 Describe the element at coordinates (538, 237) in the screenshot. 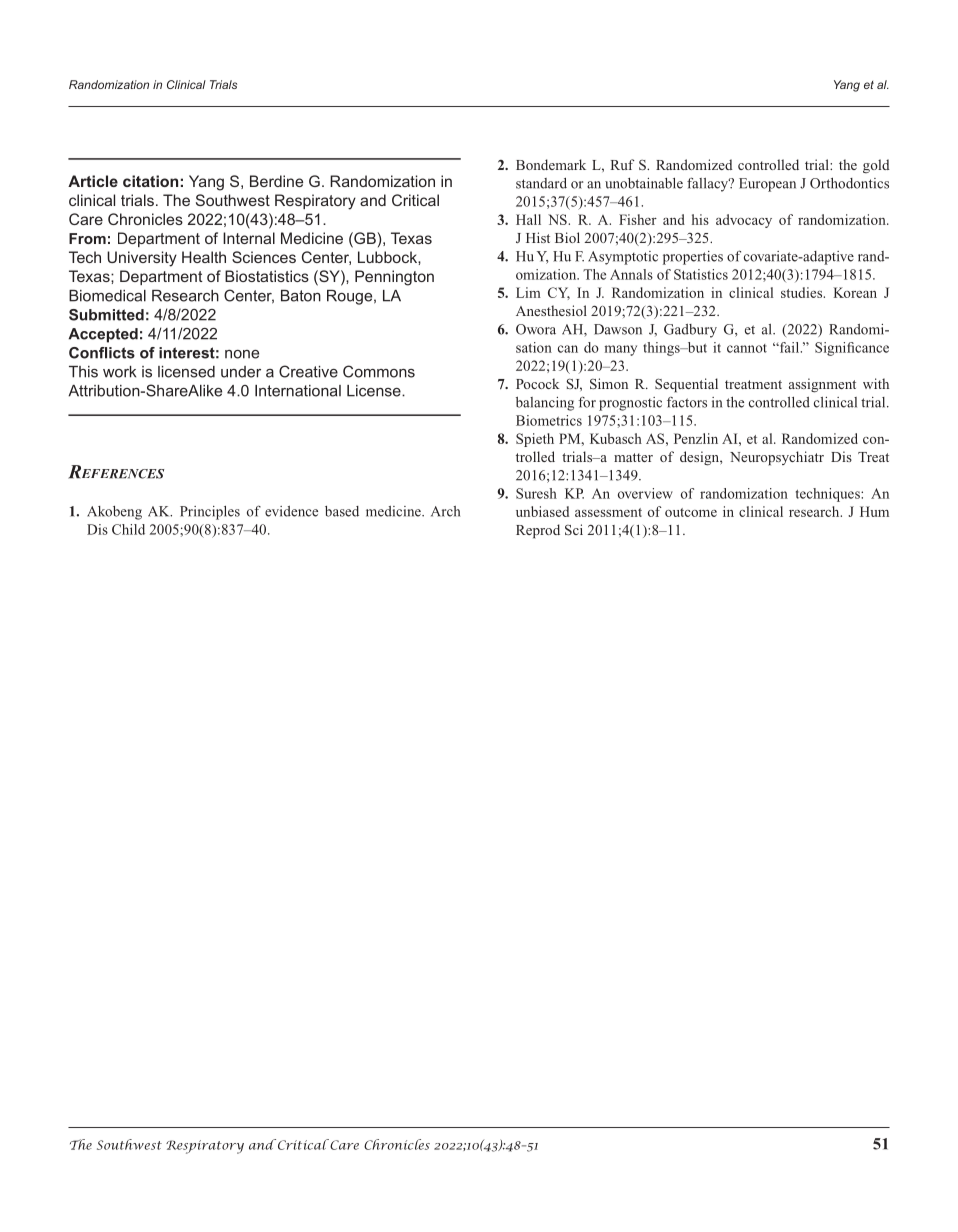

I see `Hist` at that location.
